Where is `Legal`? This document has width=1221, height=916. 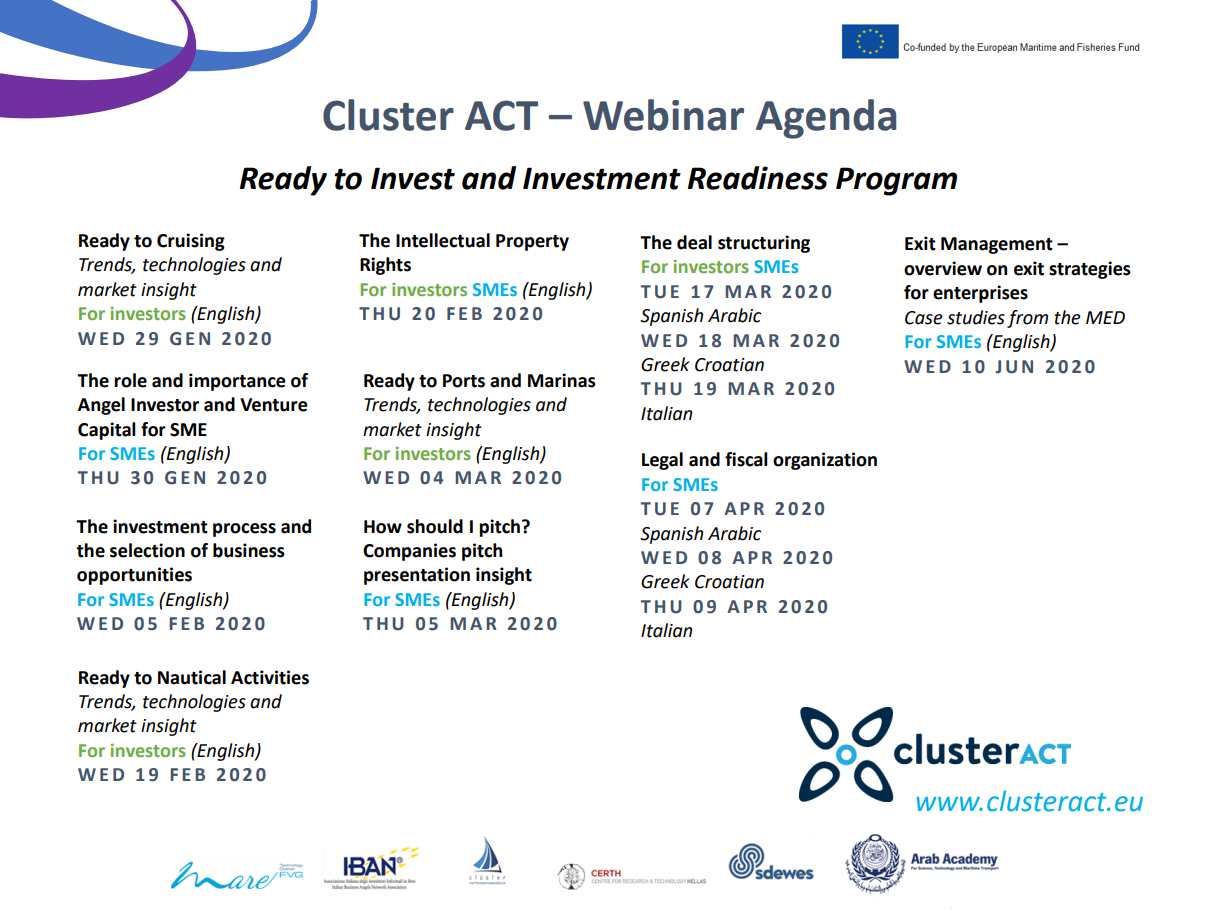 Legal is located at coordinates (662, 461).
